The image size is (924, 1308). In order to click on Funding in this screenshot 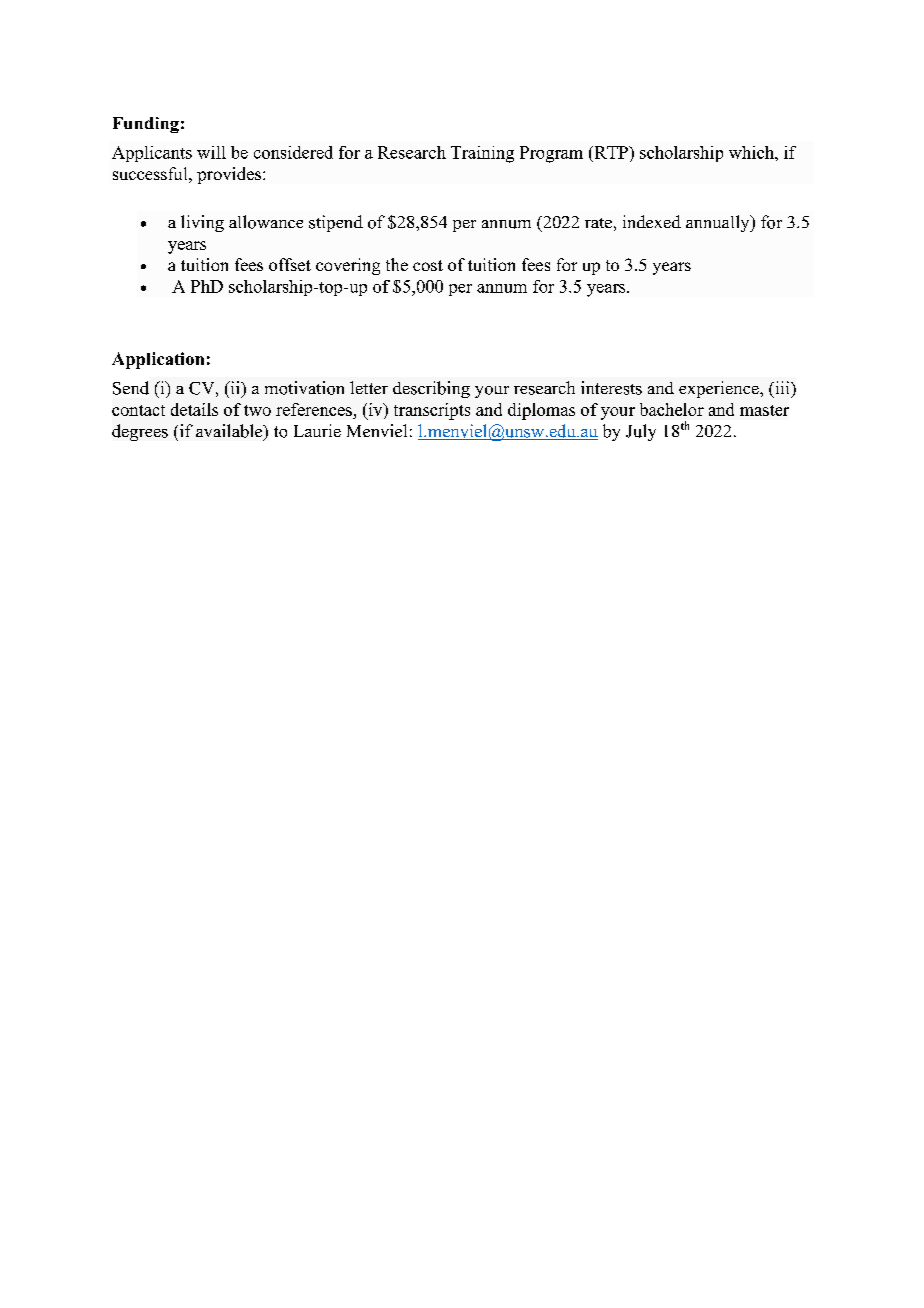, I will do `click(146, 125)`.
